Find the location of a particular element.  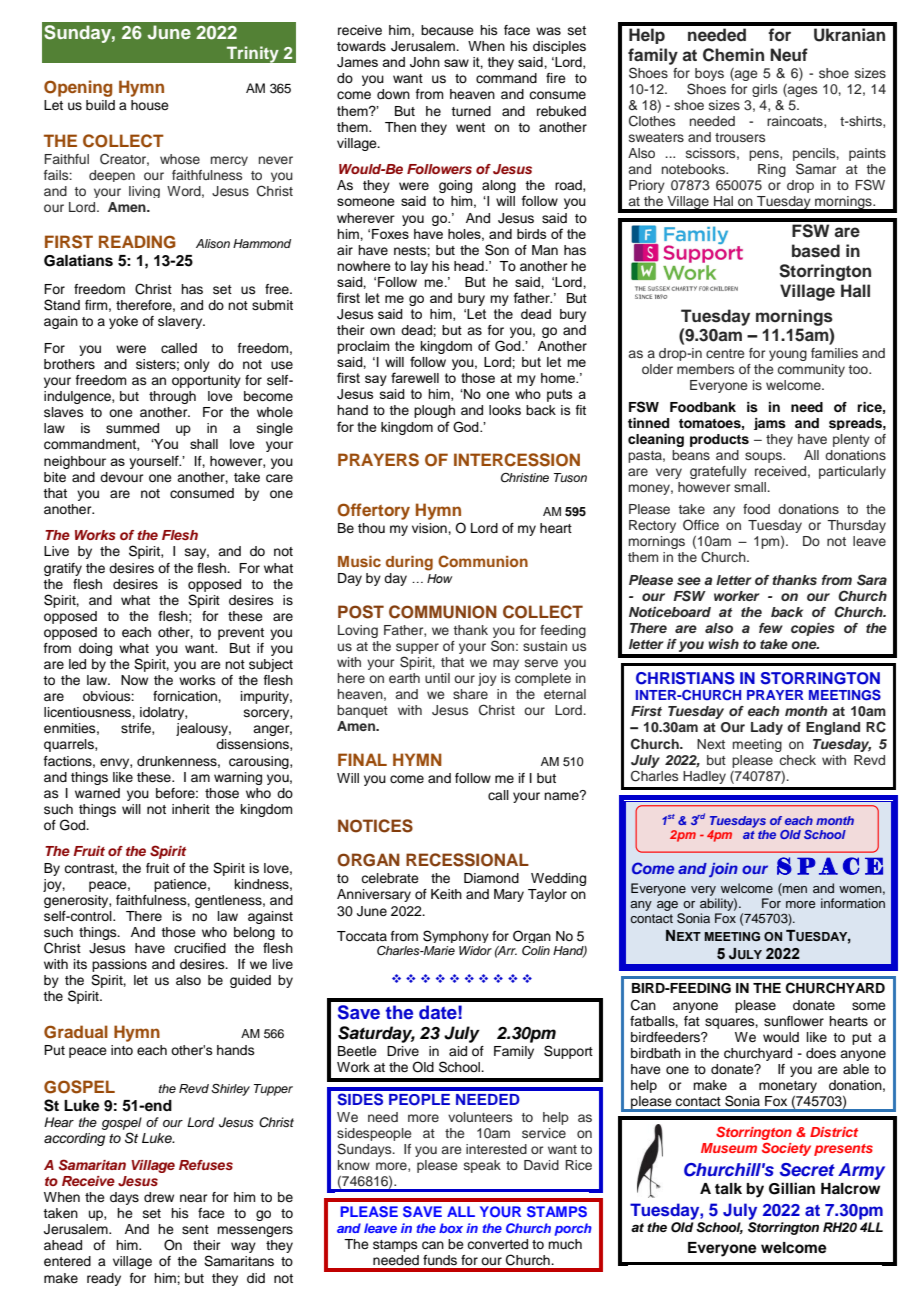

box is located at coordinates (451, 1228).
